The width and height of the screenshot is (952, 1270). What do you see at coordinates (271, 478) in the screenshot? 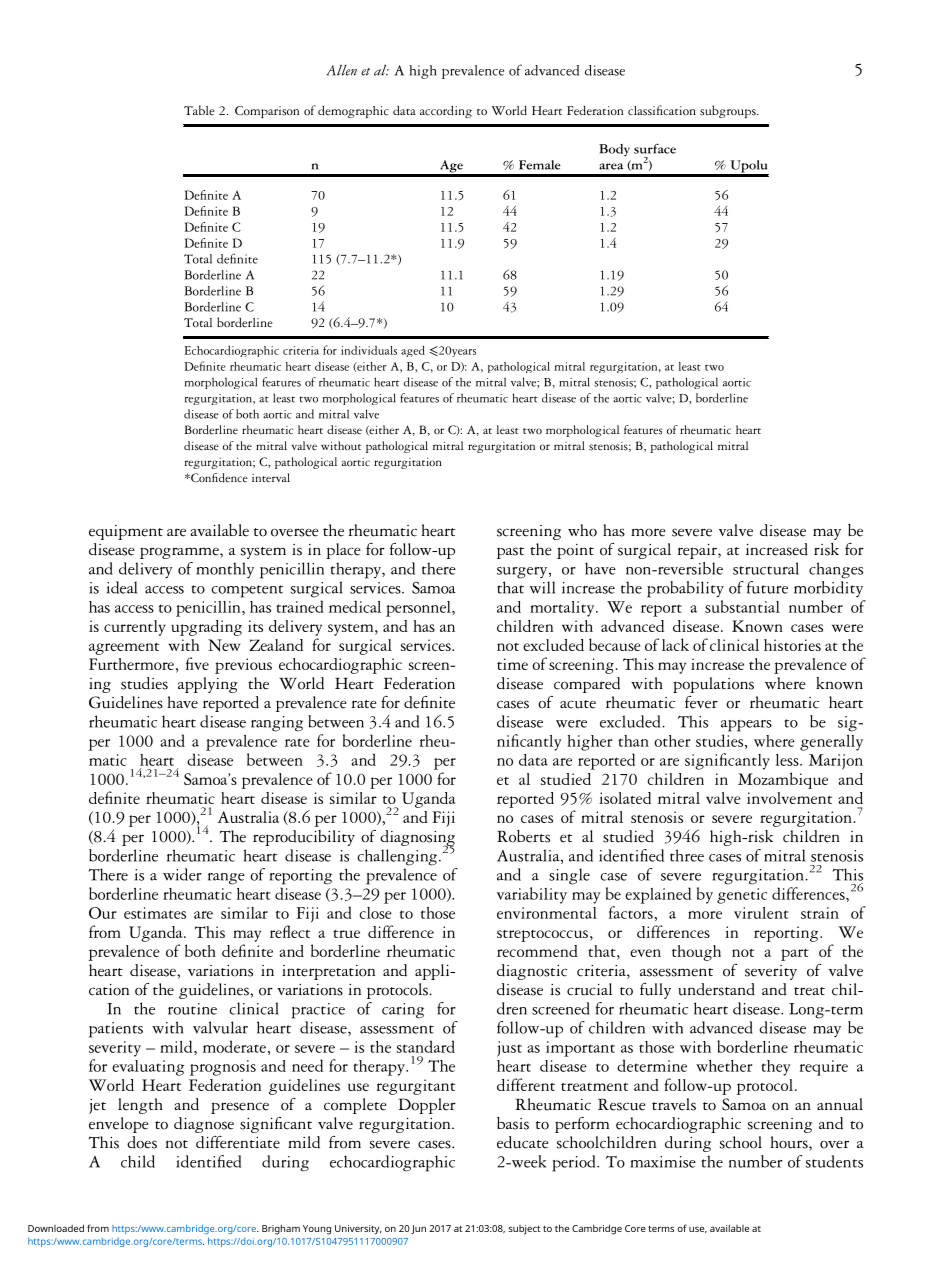
I see `interval` at bounding box center [271, 478].
